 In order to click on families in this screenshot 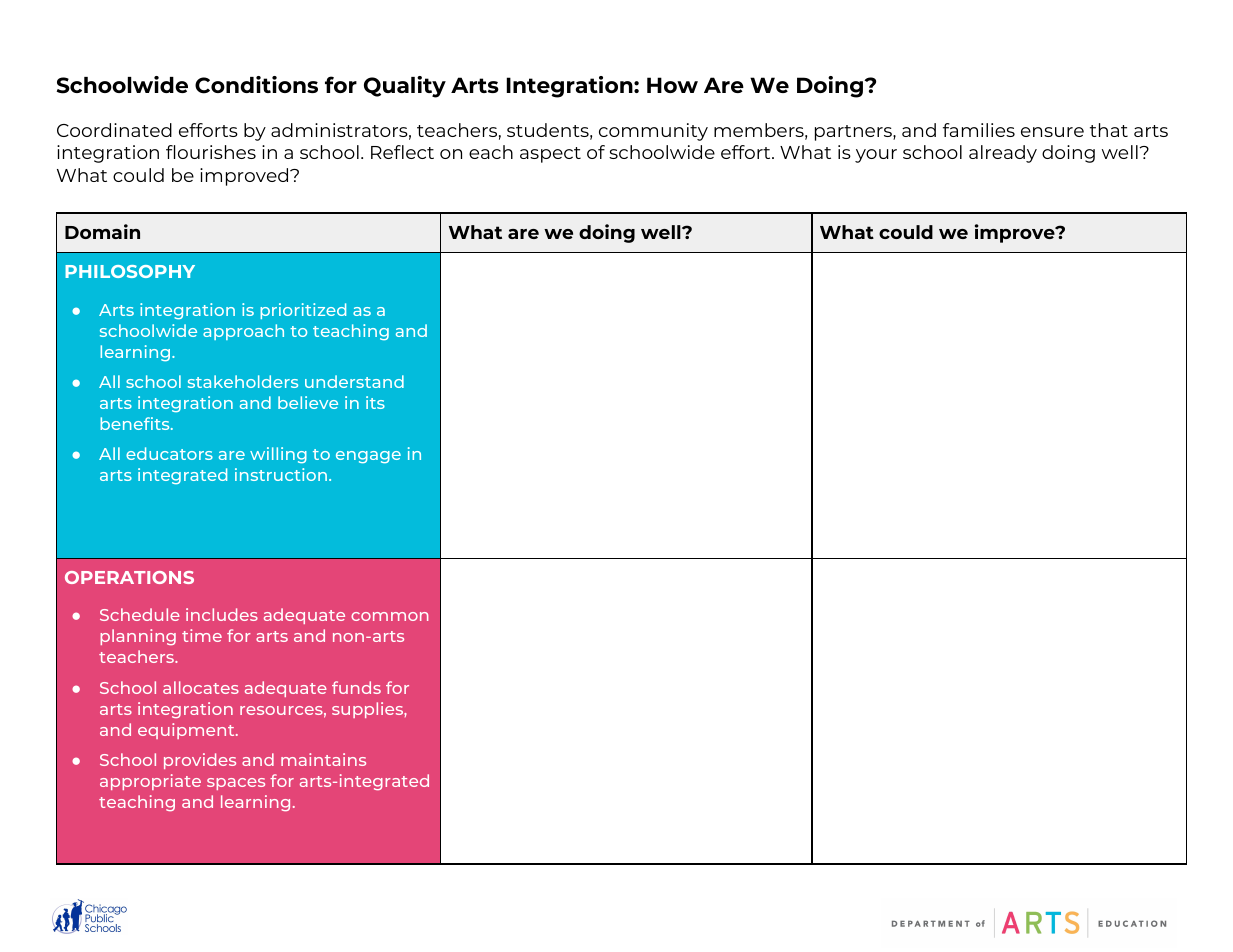, I will do `click(979, 130)`.
